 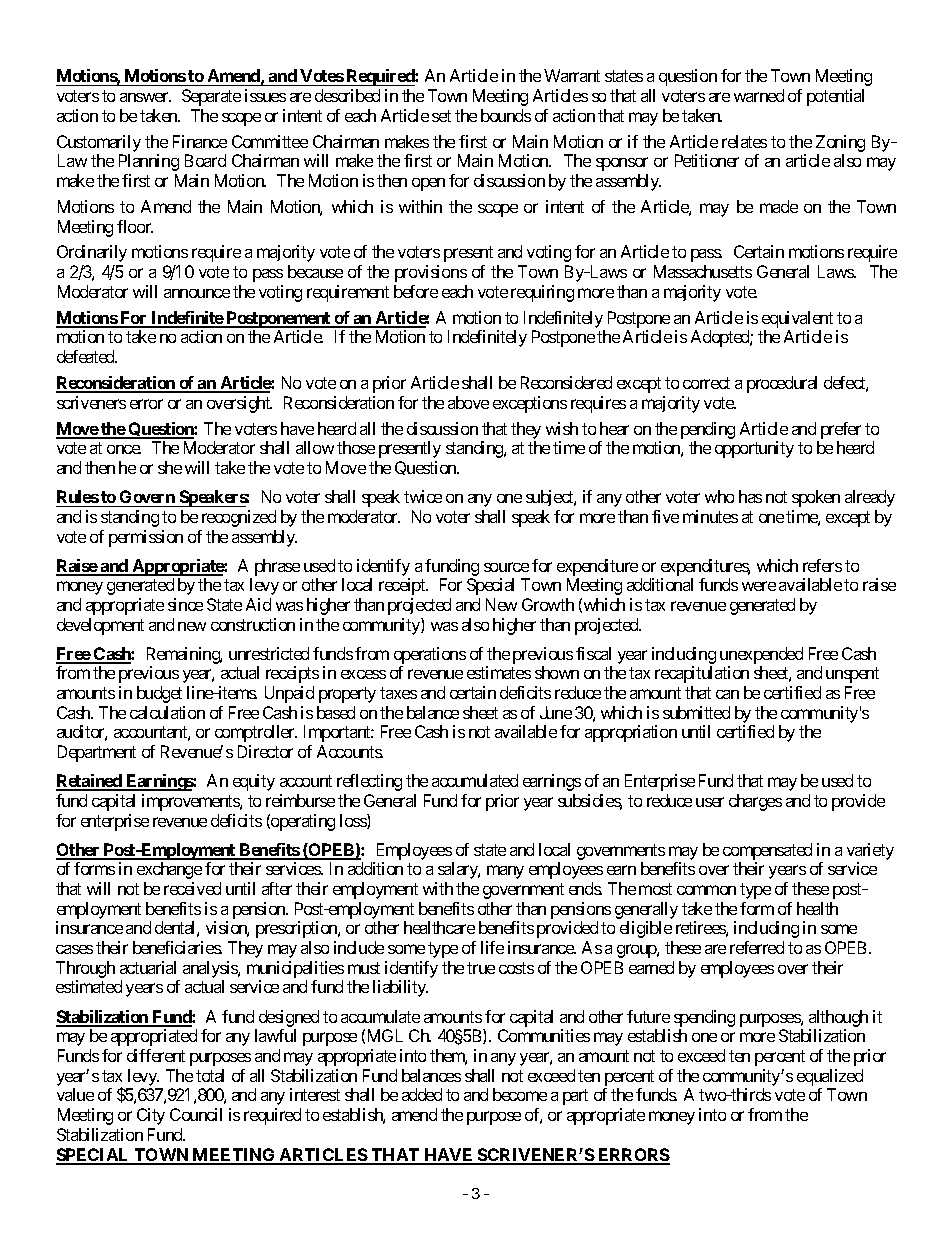 I want to click on become, so click(x=520, y=1094).
